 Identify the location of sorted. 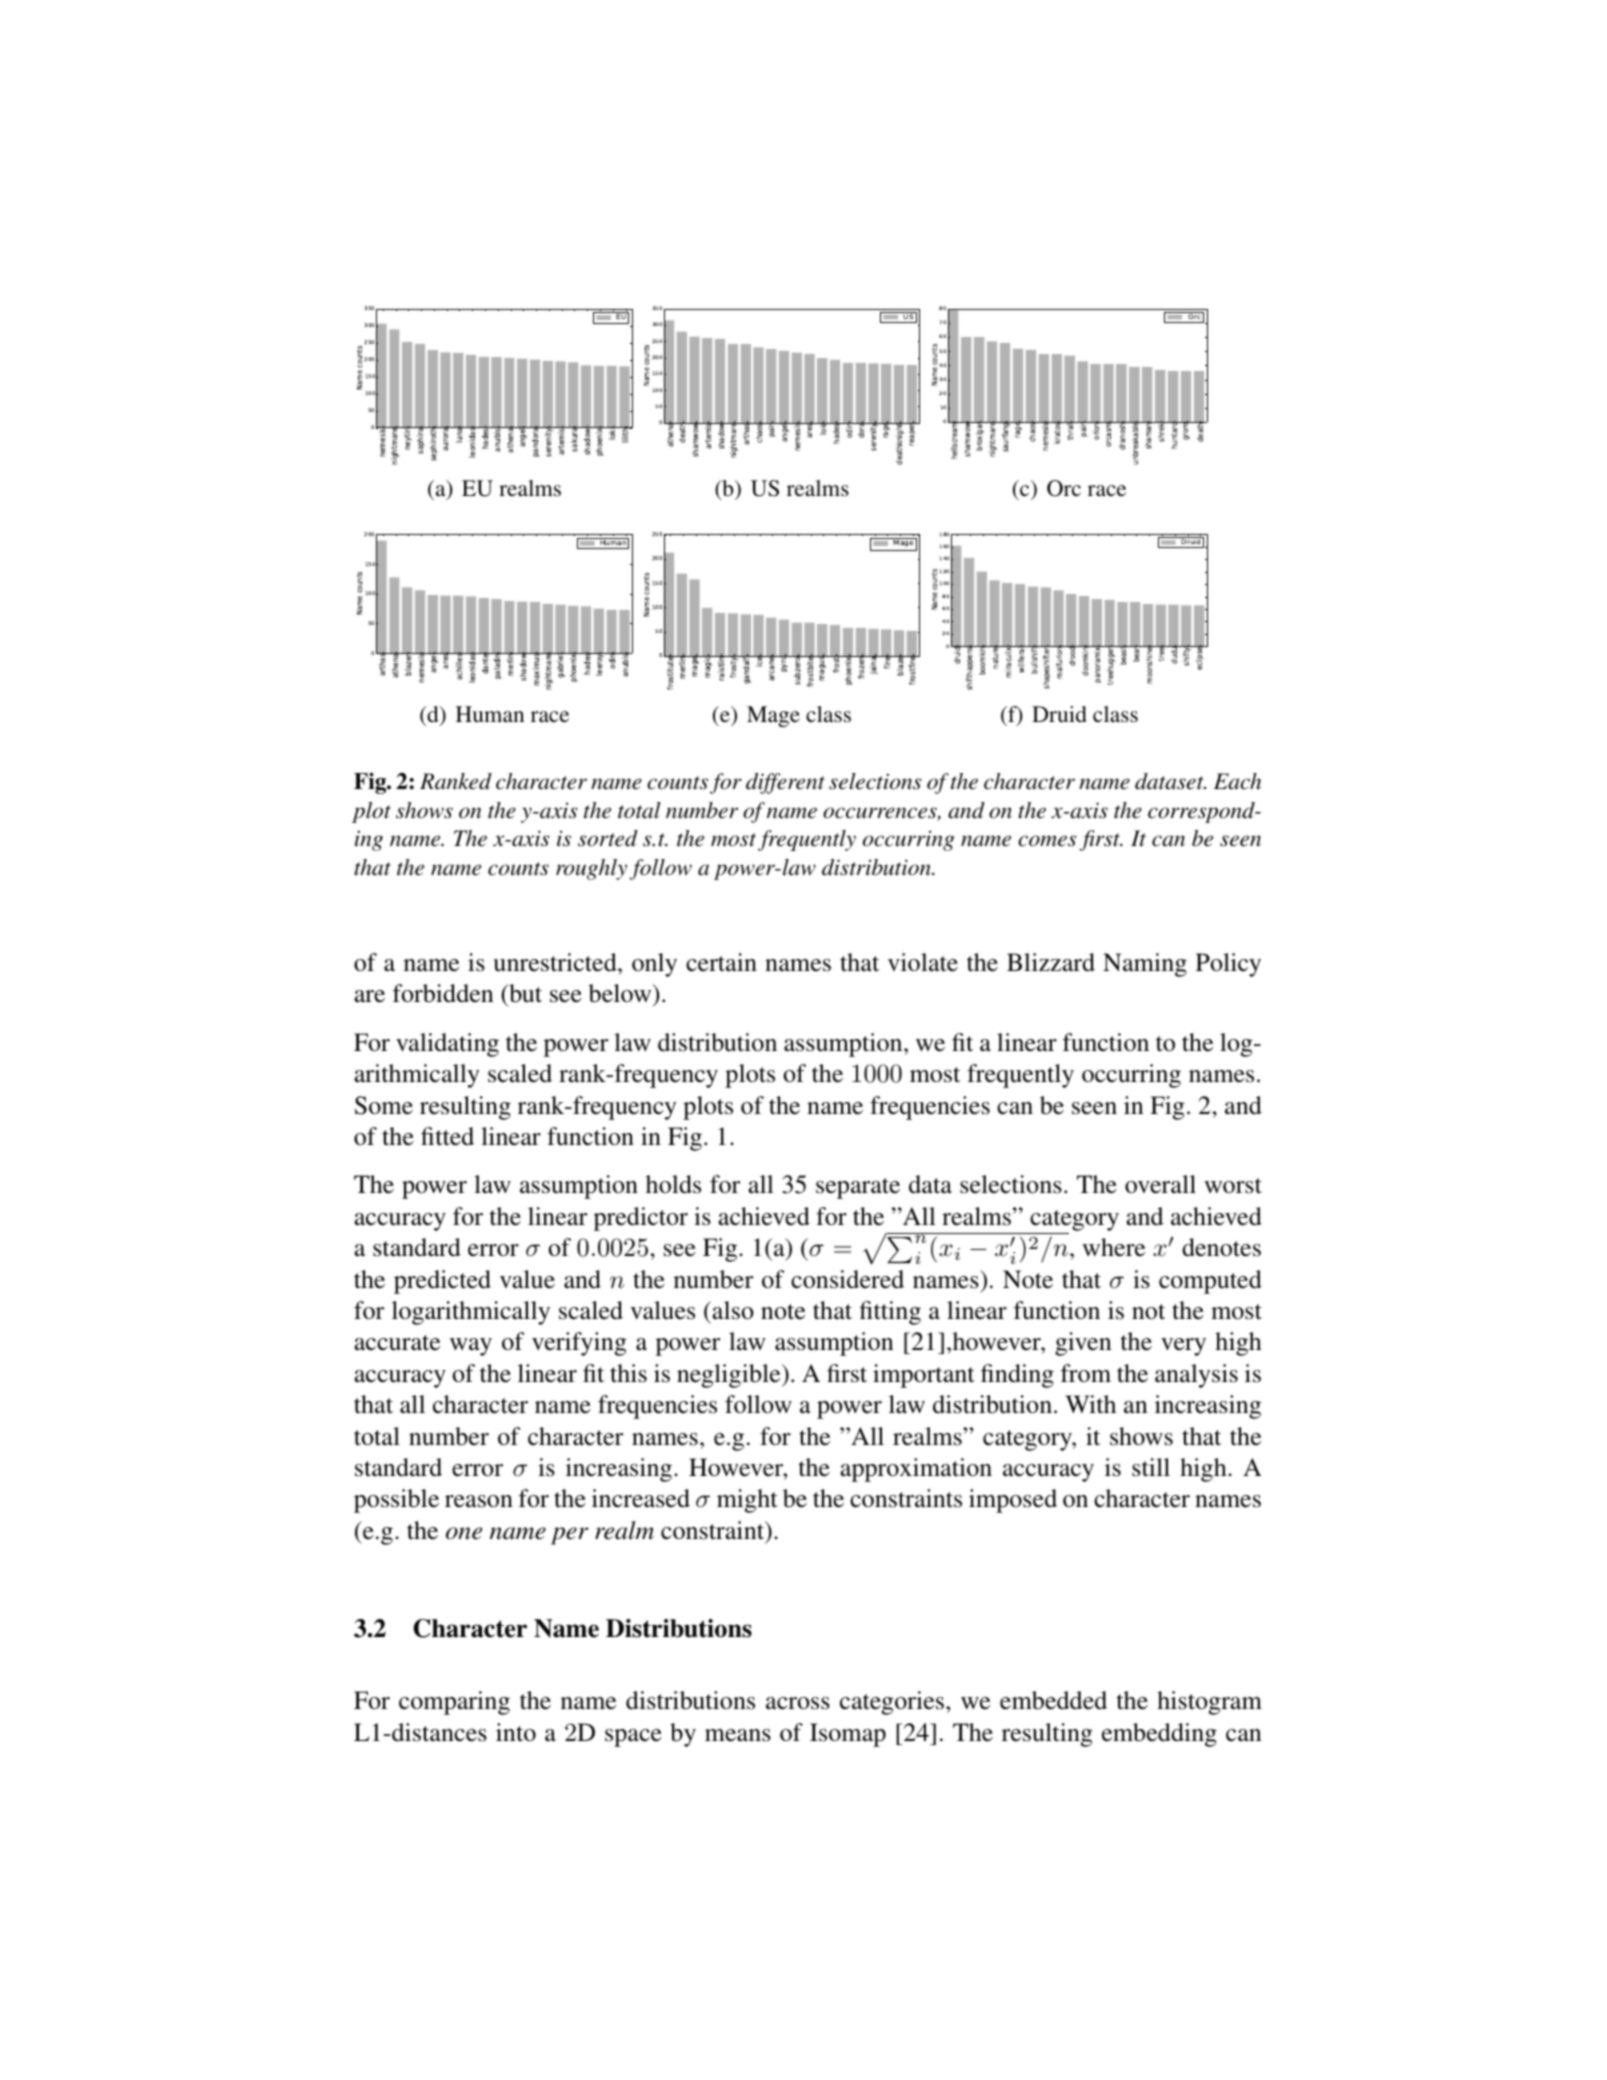
(608, 838).
